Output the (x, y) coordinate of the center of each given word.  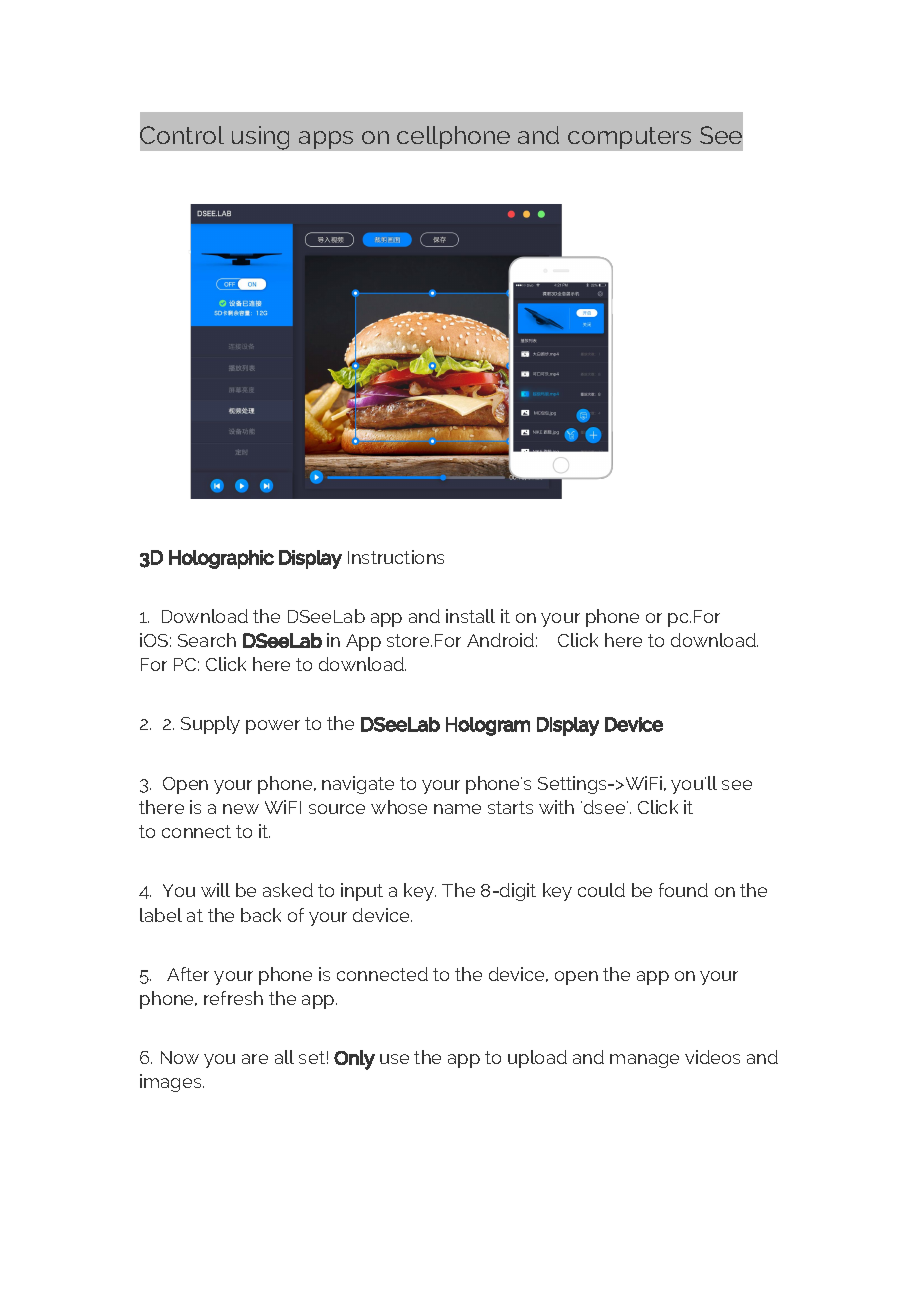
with (556, 807)
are (255, 1059)
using (260, 138)
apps (326, 140)
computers (629, 138)
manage (644, 1061)
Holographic (221, 559)
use (394, 1059)
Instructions (396, 557)
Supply (210, 725)
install (470, 616)
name (457, 809)
